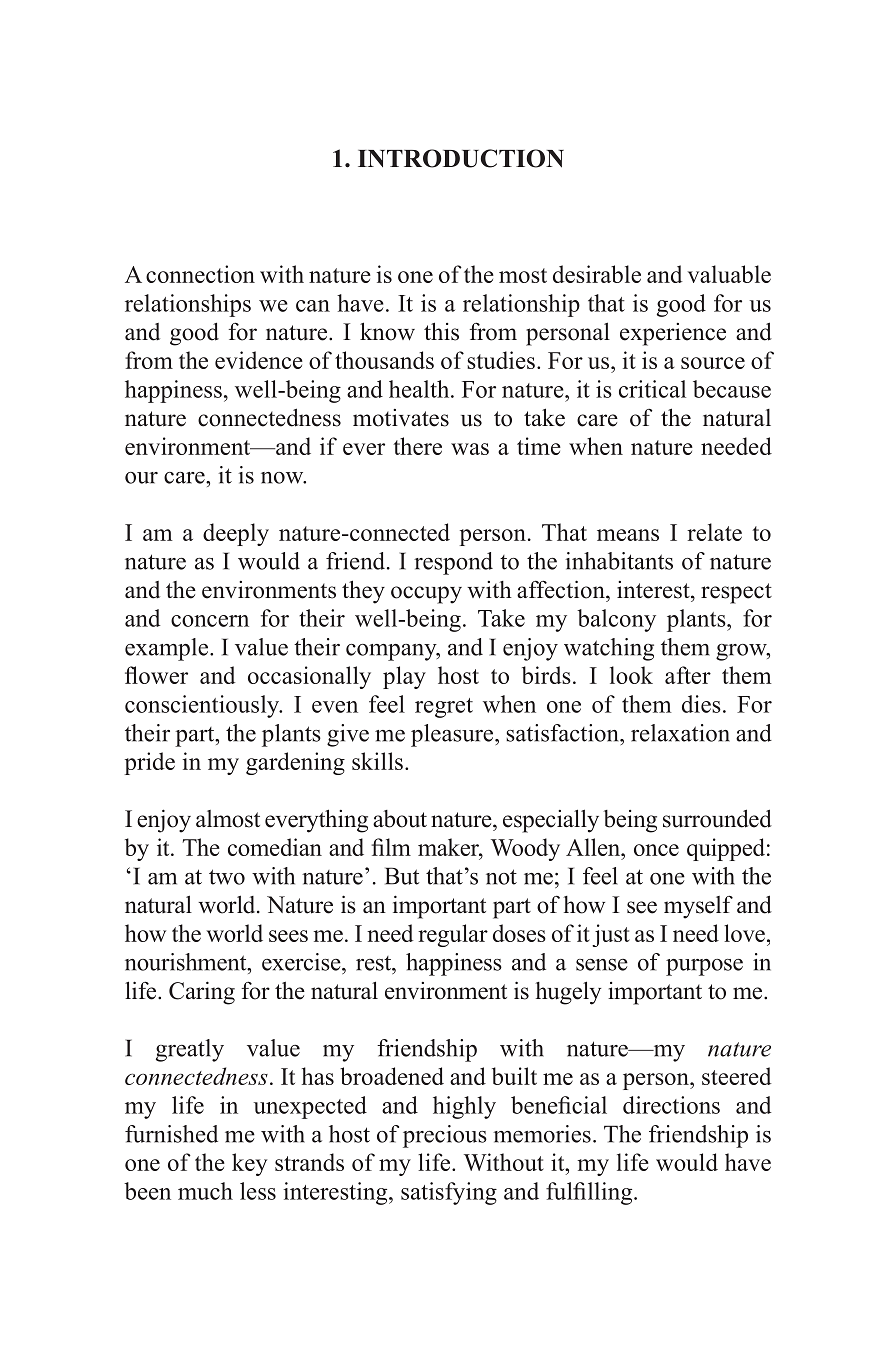 The image size is (896, 1345). Describe the element at coordinates (249, 1164) in the screenshot. I see `key` at that location.
